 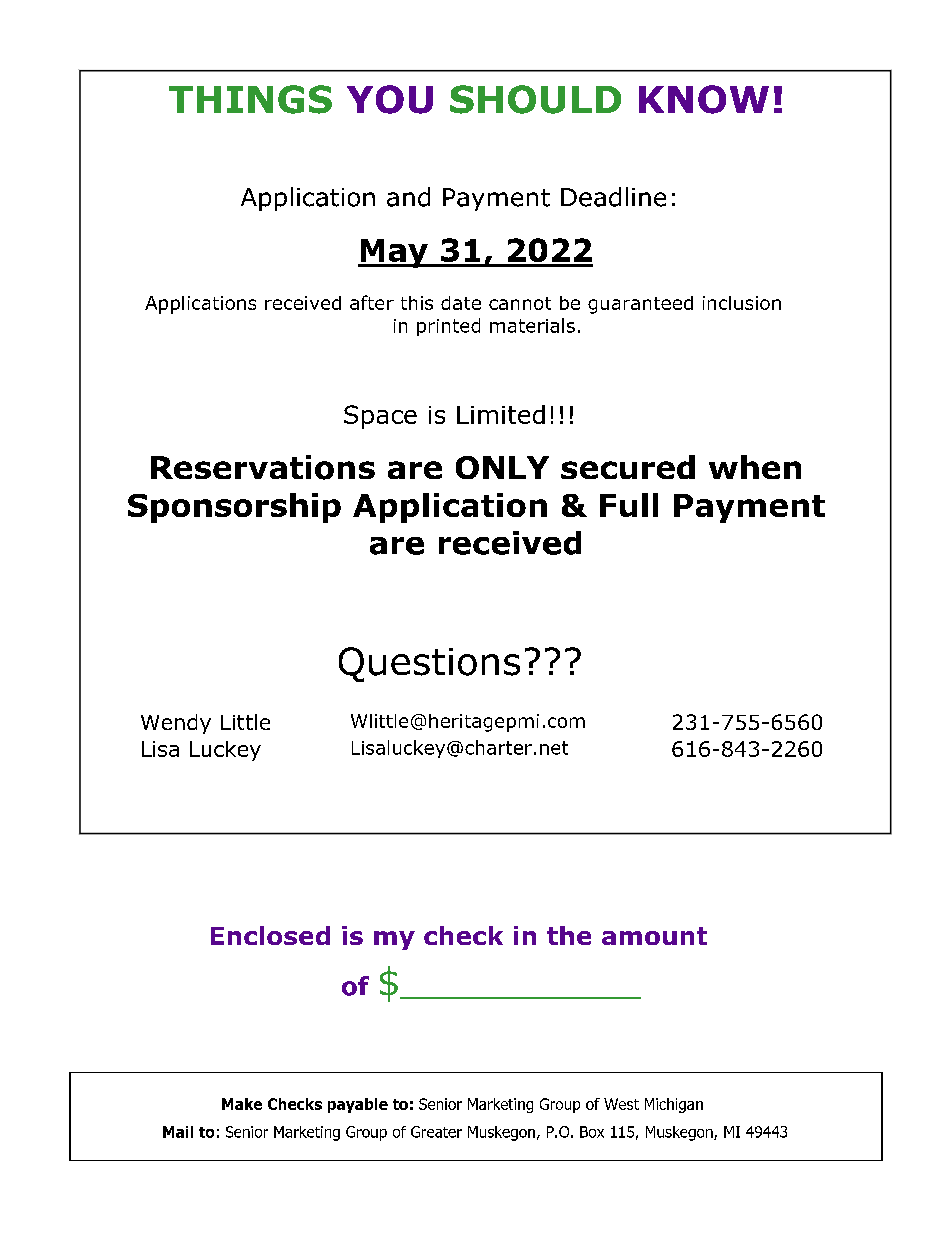 I want to click on Sponsorship, so click(x=234, y=508).
